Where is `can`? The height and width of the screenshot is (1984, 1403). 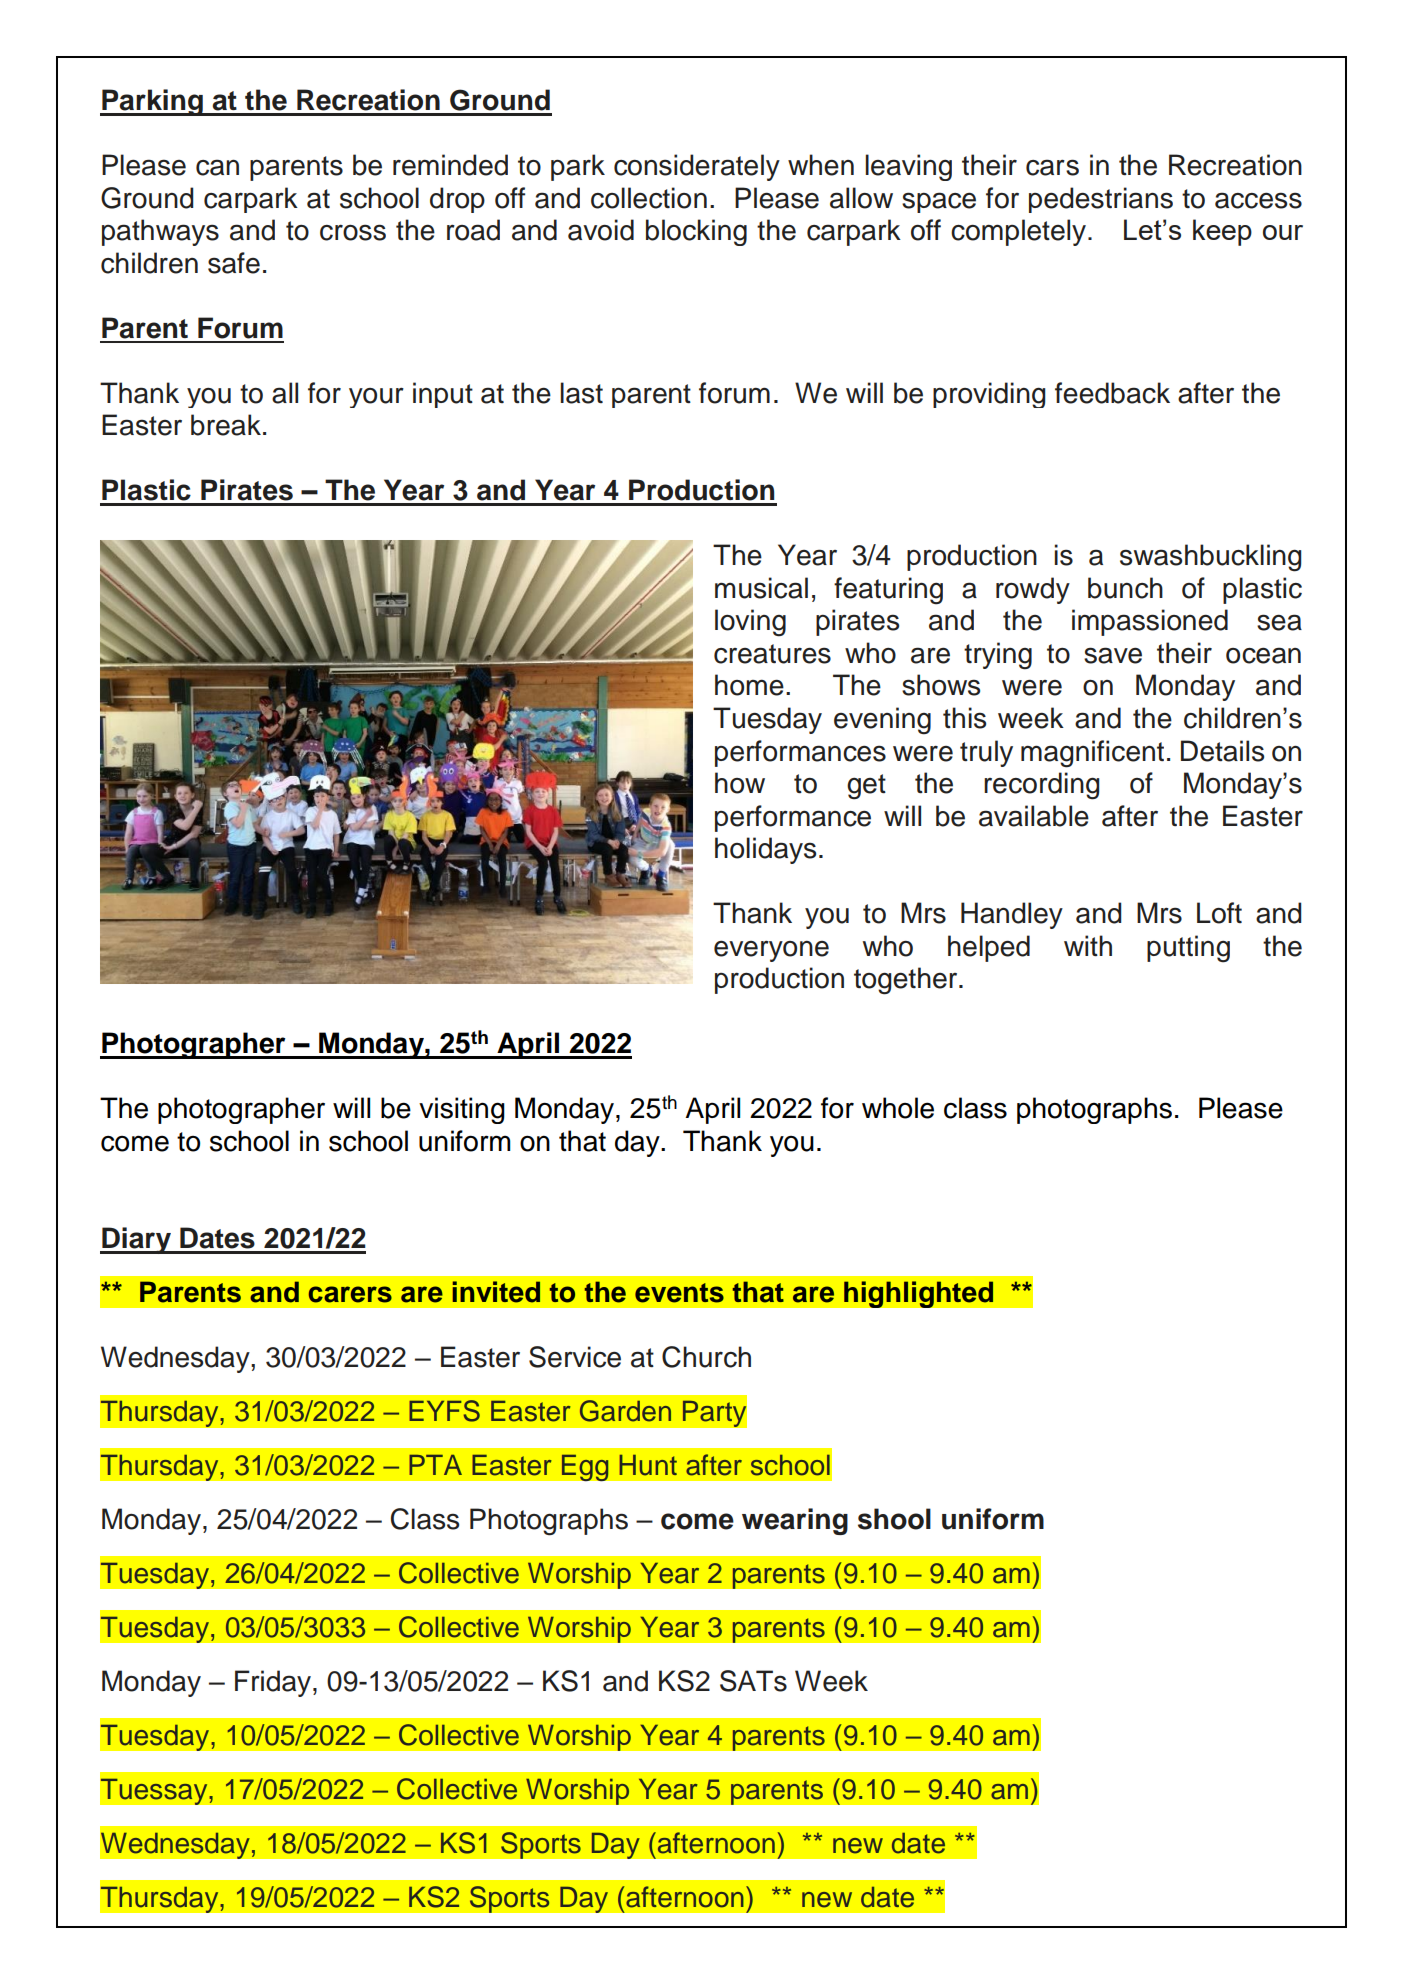
can is located at coordinates (217, 167).
